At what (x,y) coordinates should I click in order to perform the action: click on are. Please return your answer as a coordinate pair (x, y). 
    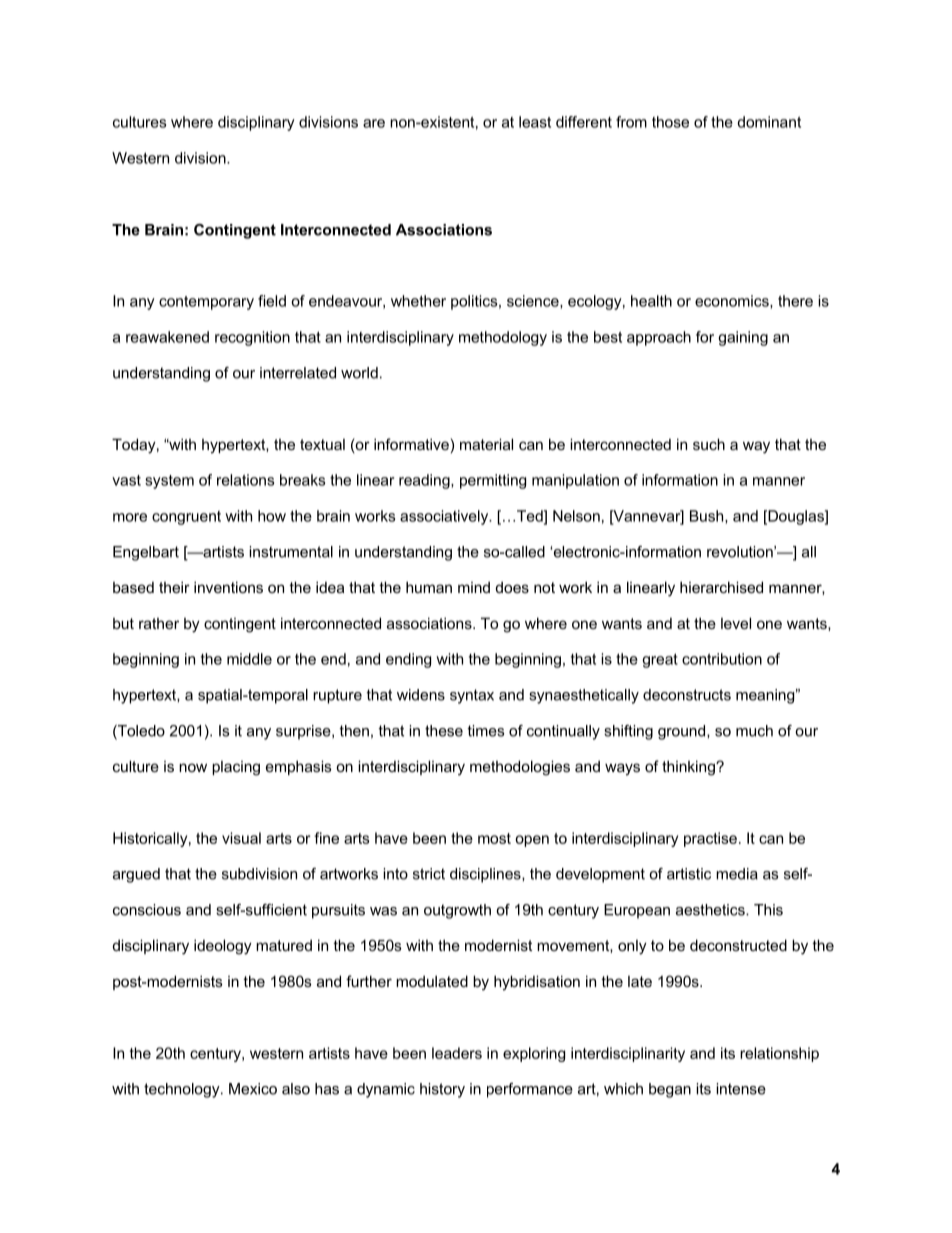
    Looking at the image, I should click on (374, 123).
